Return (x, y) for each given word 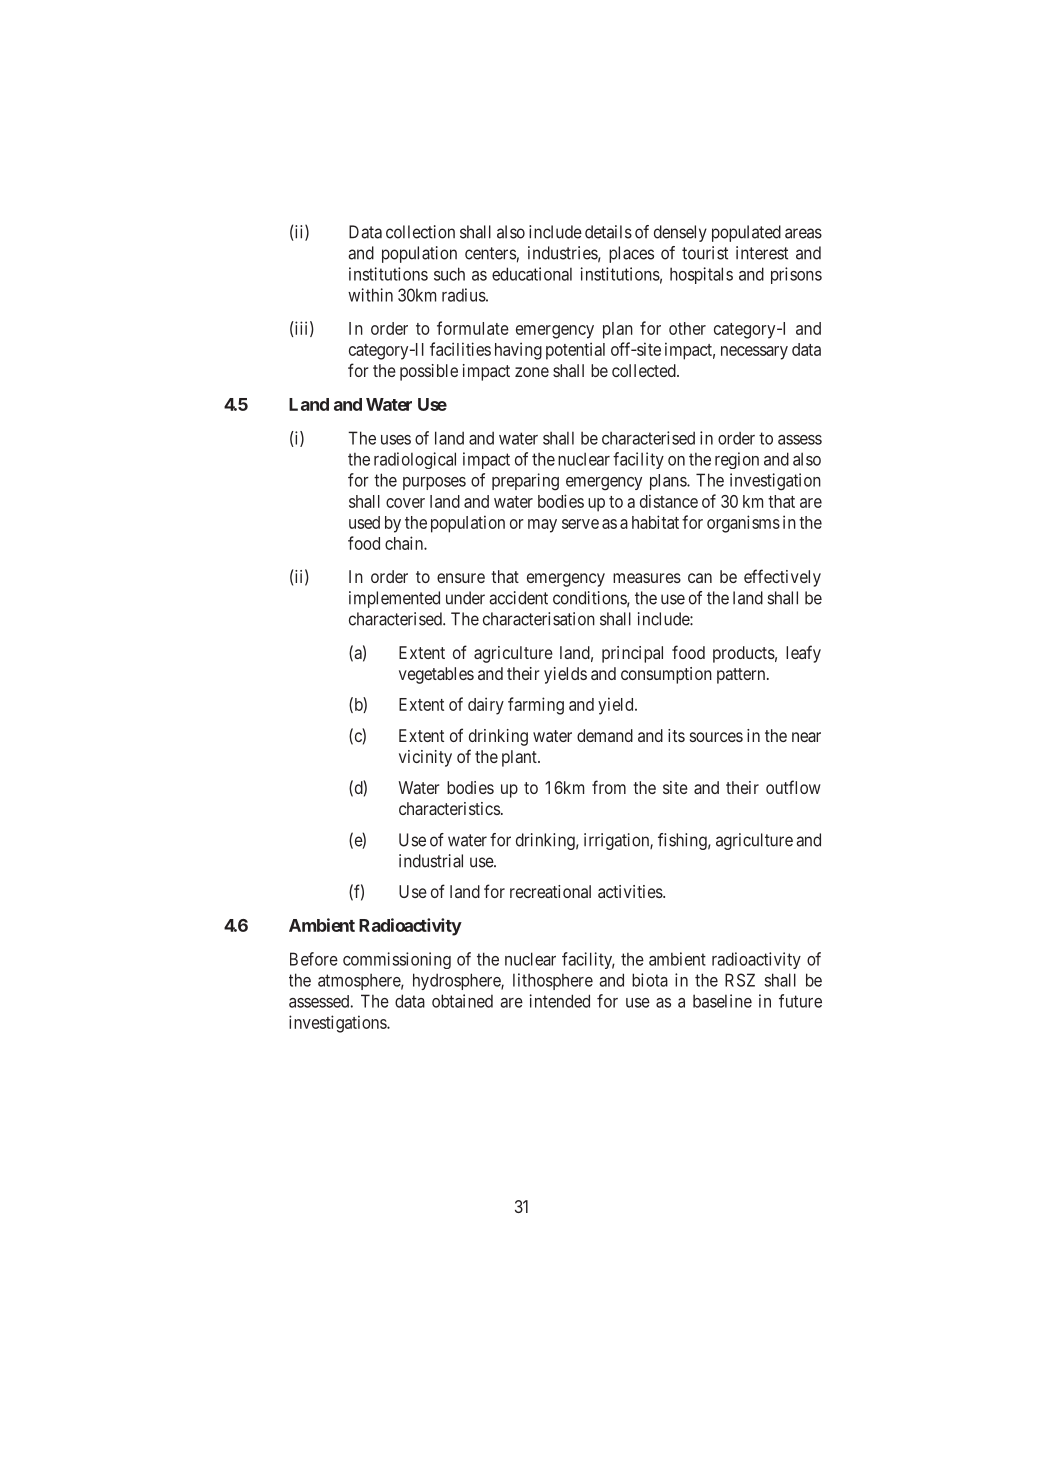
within (370, 295)
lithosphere (553, 981)
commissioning (397, 960)
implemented (394, 599)
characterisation (539, 619)
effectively (782, 578)
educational (532, 274)
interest (762, 253)
